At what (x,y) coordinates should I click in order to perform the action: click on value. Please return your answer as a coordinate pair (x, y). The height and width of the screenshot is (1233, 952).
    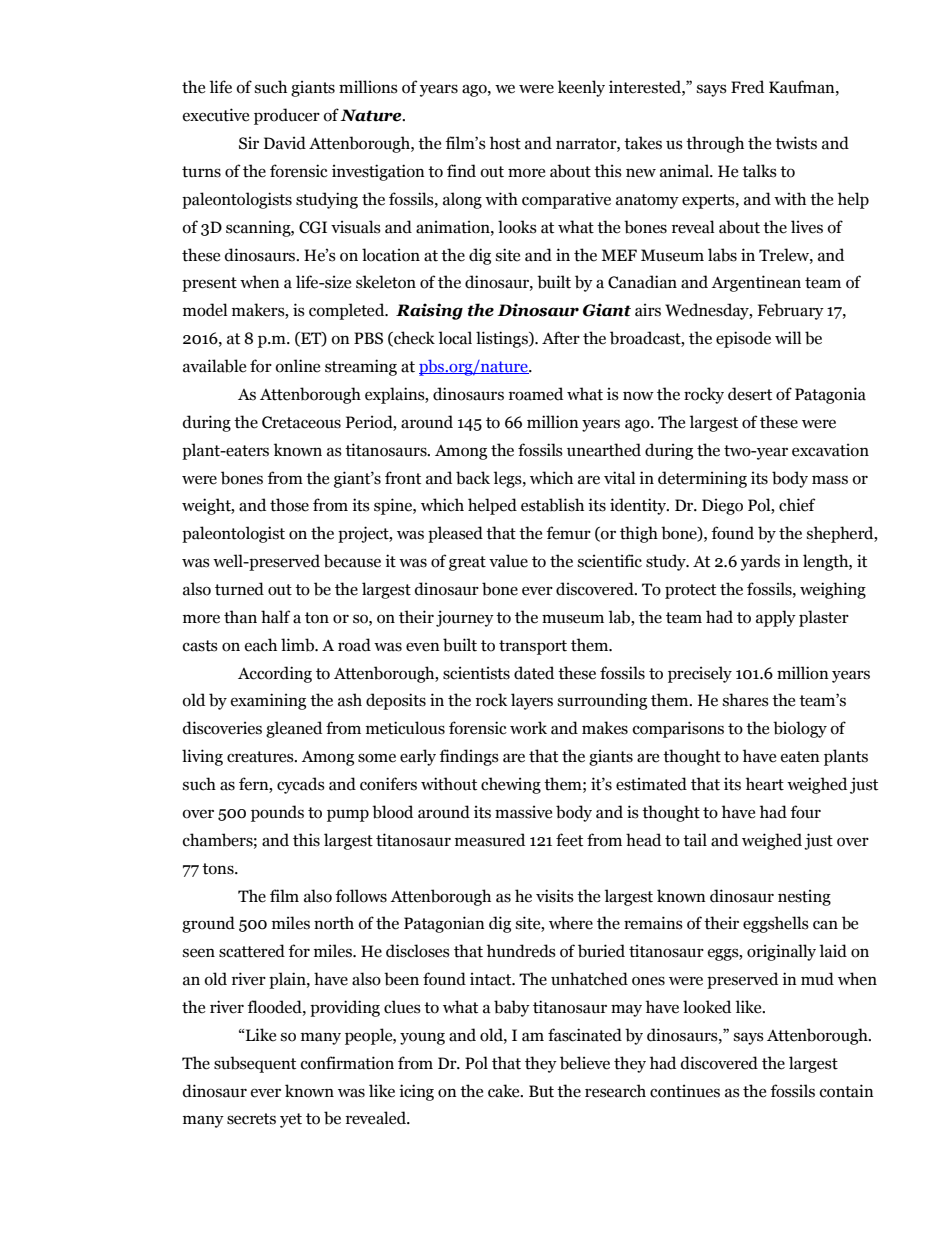
    Looking at the image, I should click on (508, 561).
